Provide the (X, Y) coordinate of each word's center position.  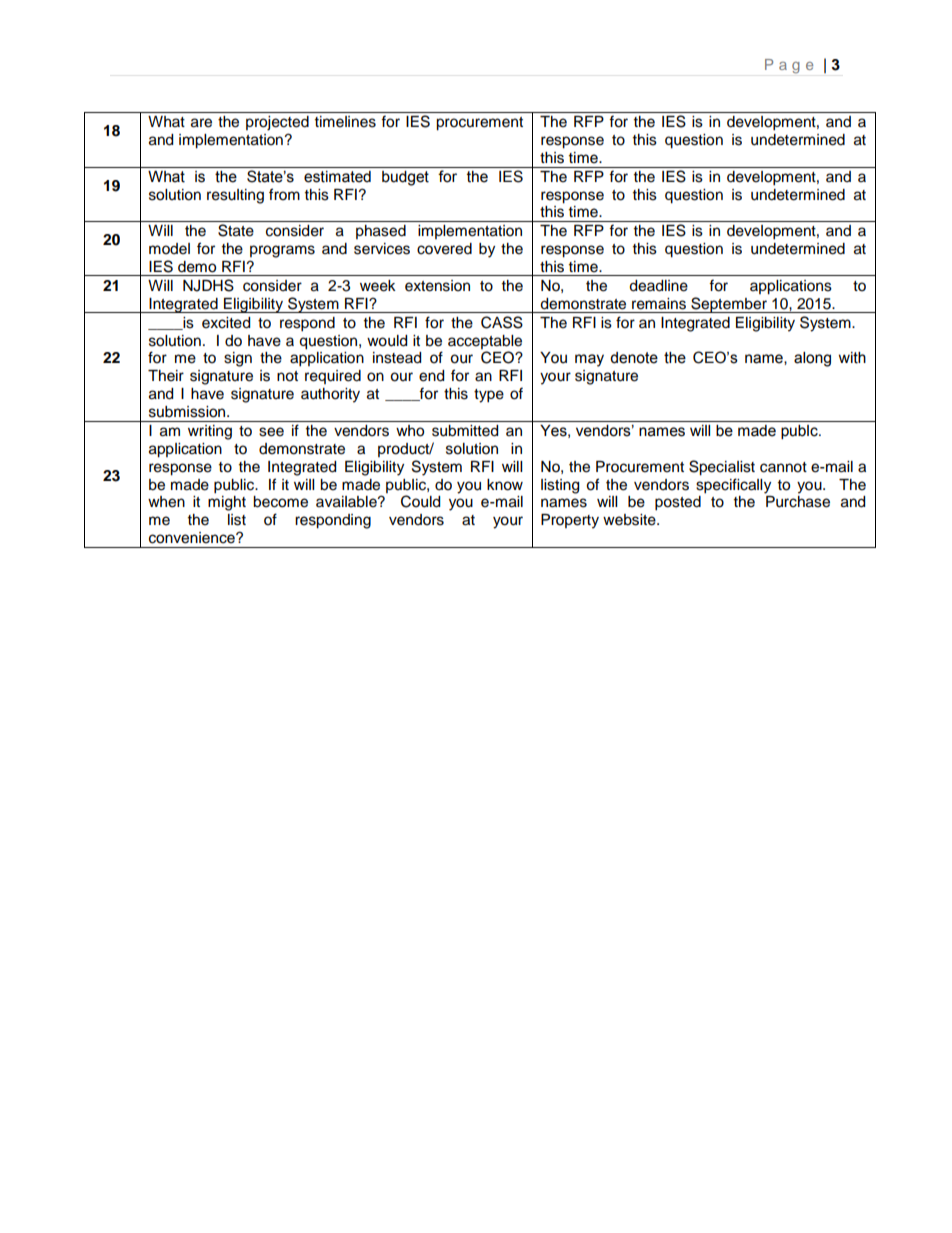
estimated (337, 177)
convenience (193, 538)
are (201, 123)
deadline (658, 286)
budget (405, 178)
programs (282, 251)
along (812, 359)
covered (444, 249)
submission (188, 412)
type (489, 396)
